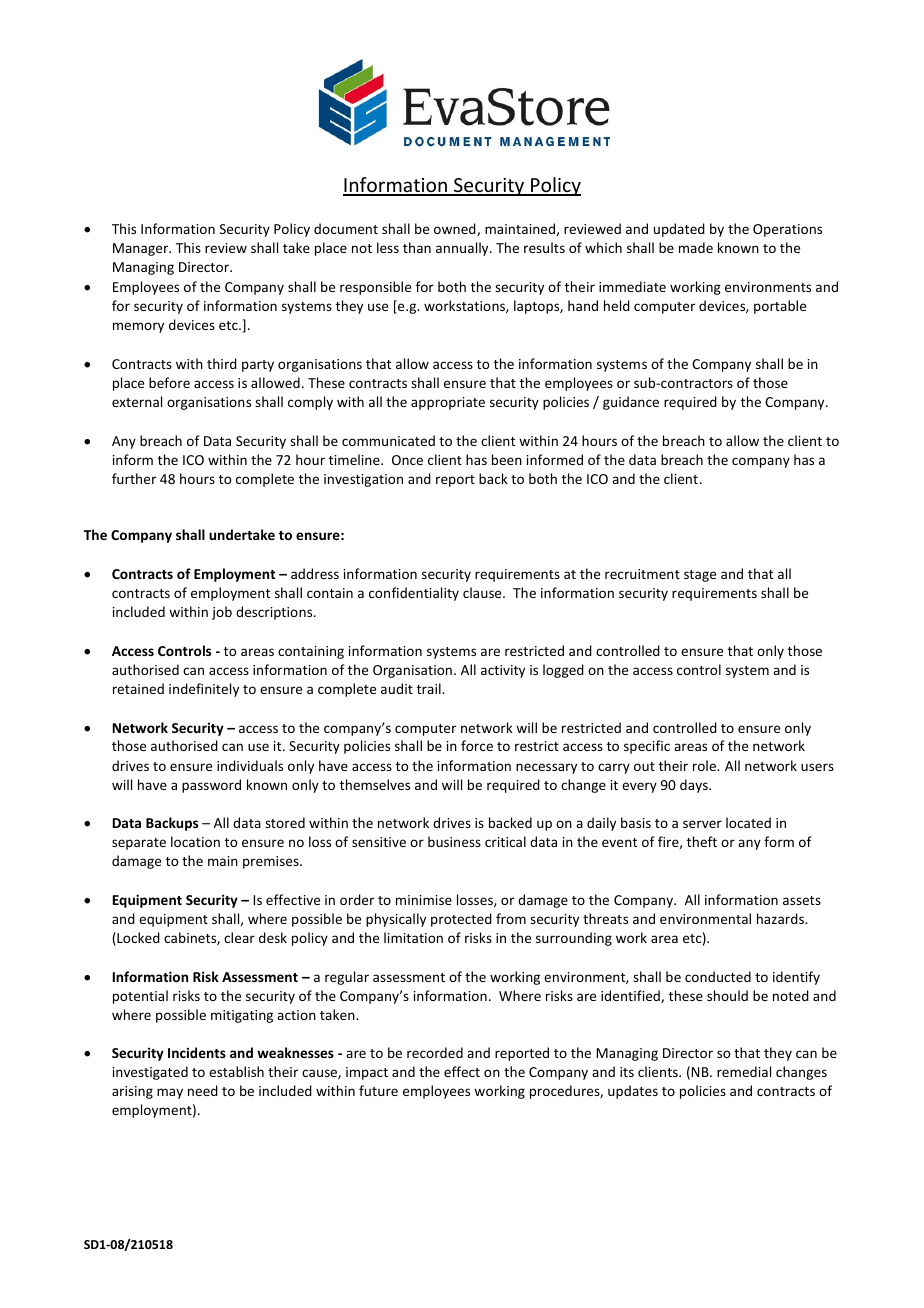 The height and width of the screenshot is (1308, 924). What do you see at coordinates (204, 690) in the screenshot?
I see `indefinitely` at bounding box center [204, 690].
